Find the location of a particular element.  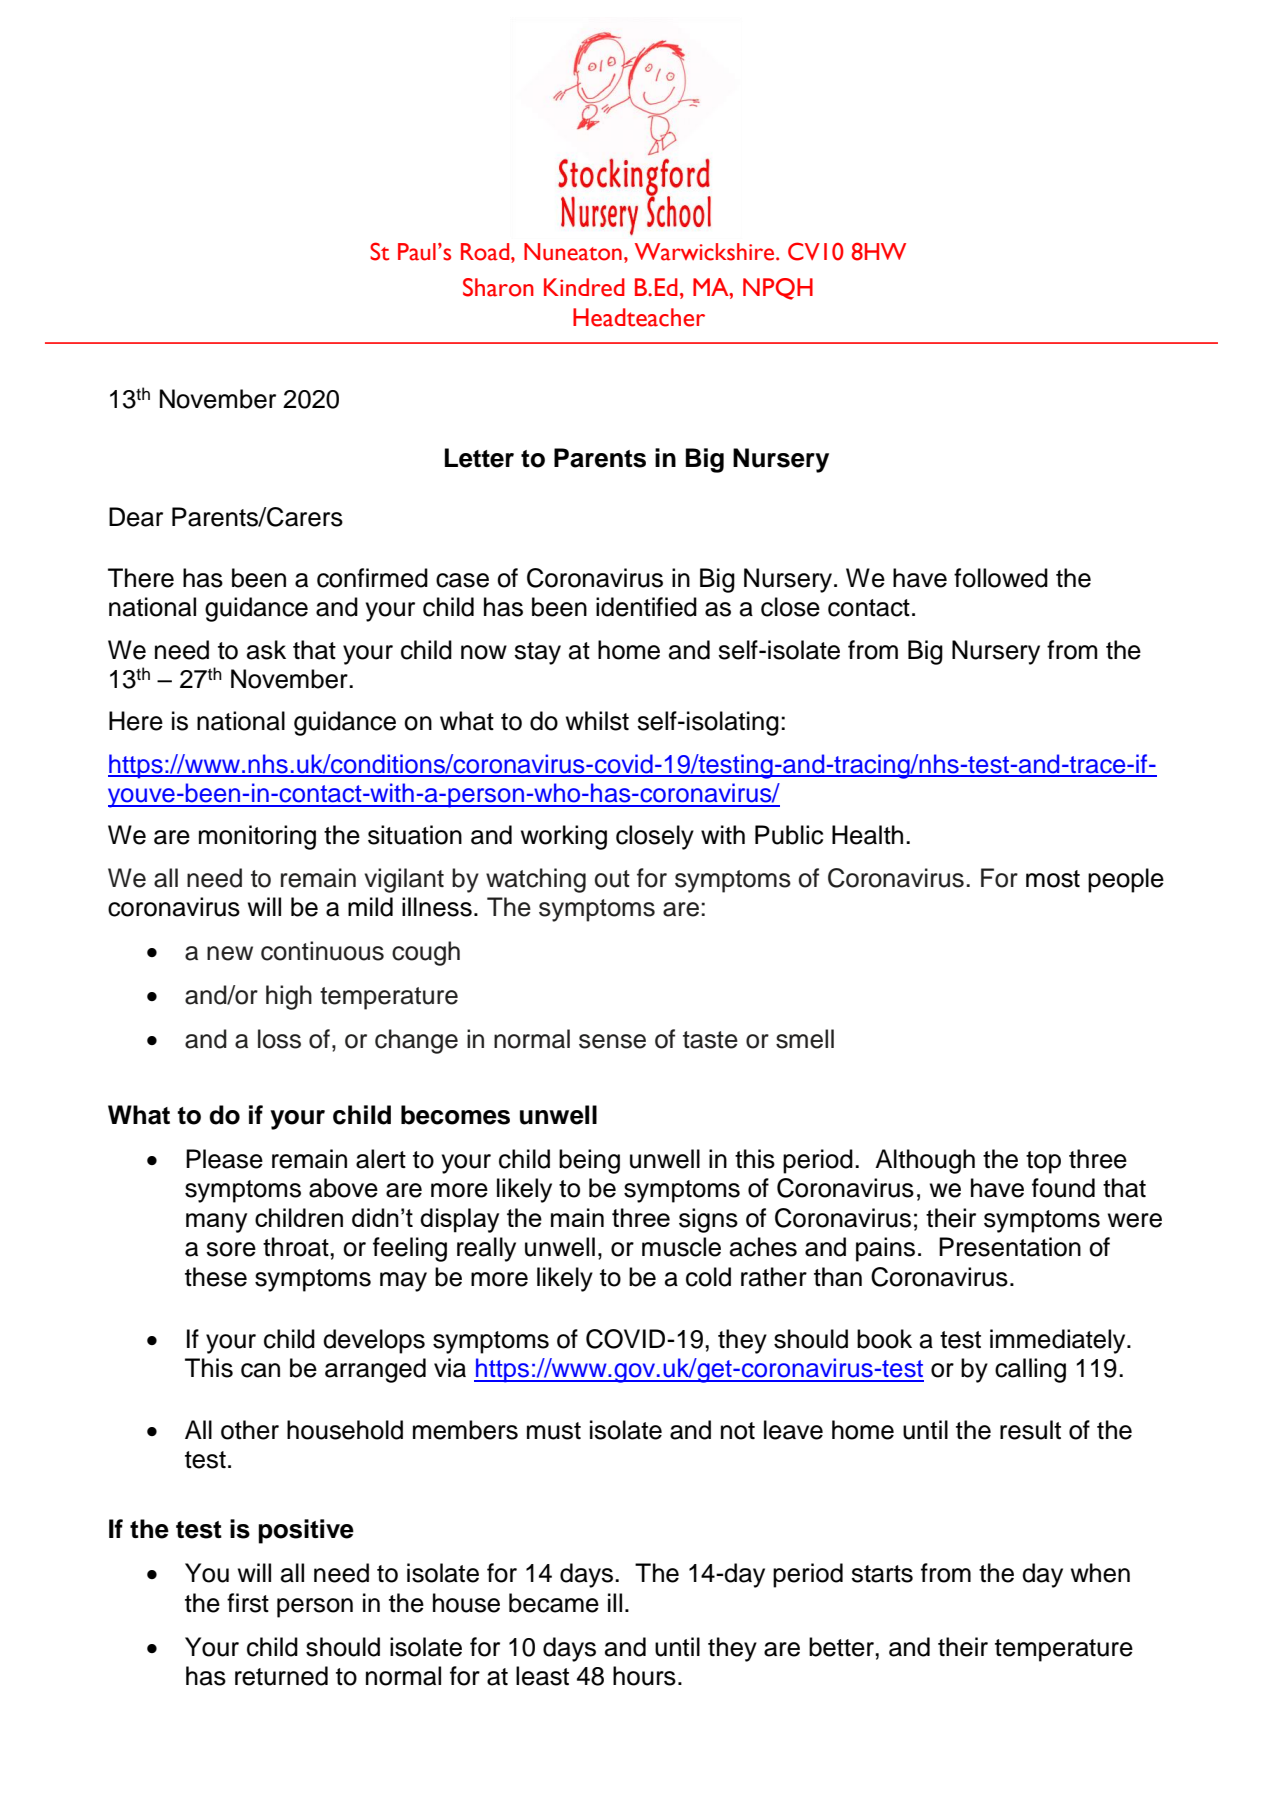

sense is located at coordinates (612, 1041).
